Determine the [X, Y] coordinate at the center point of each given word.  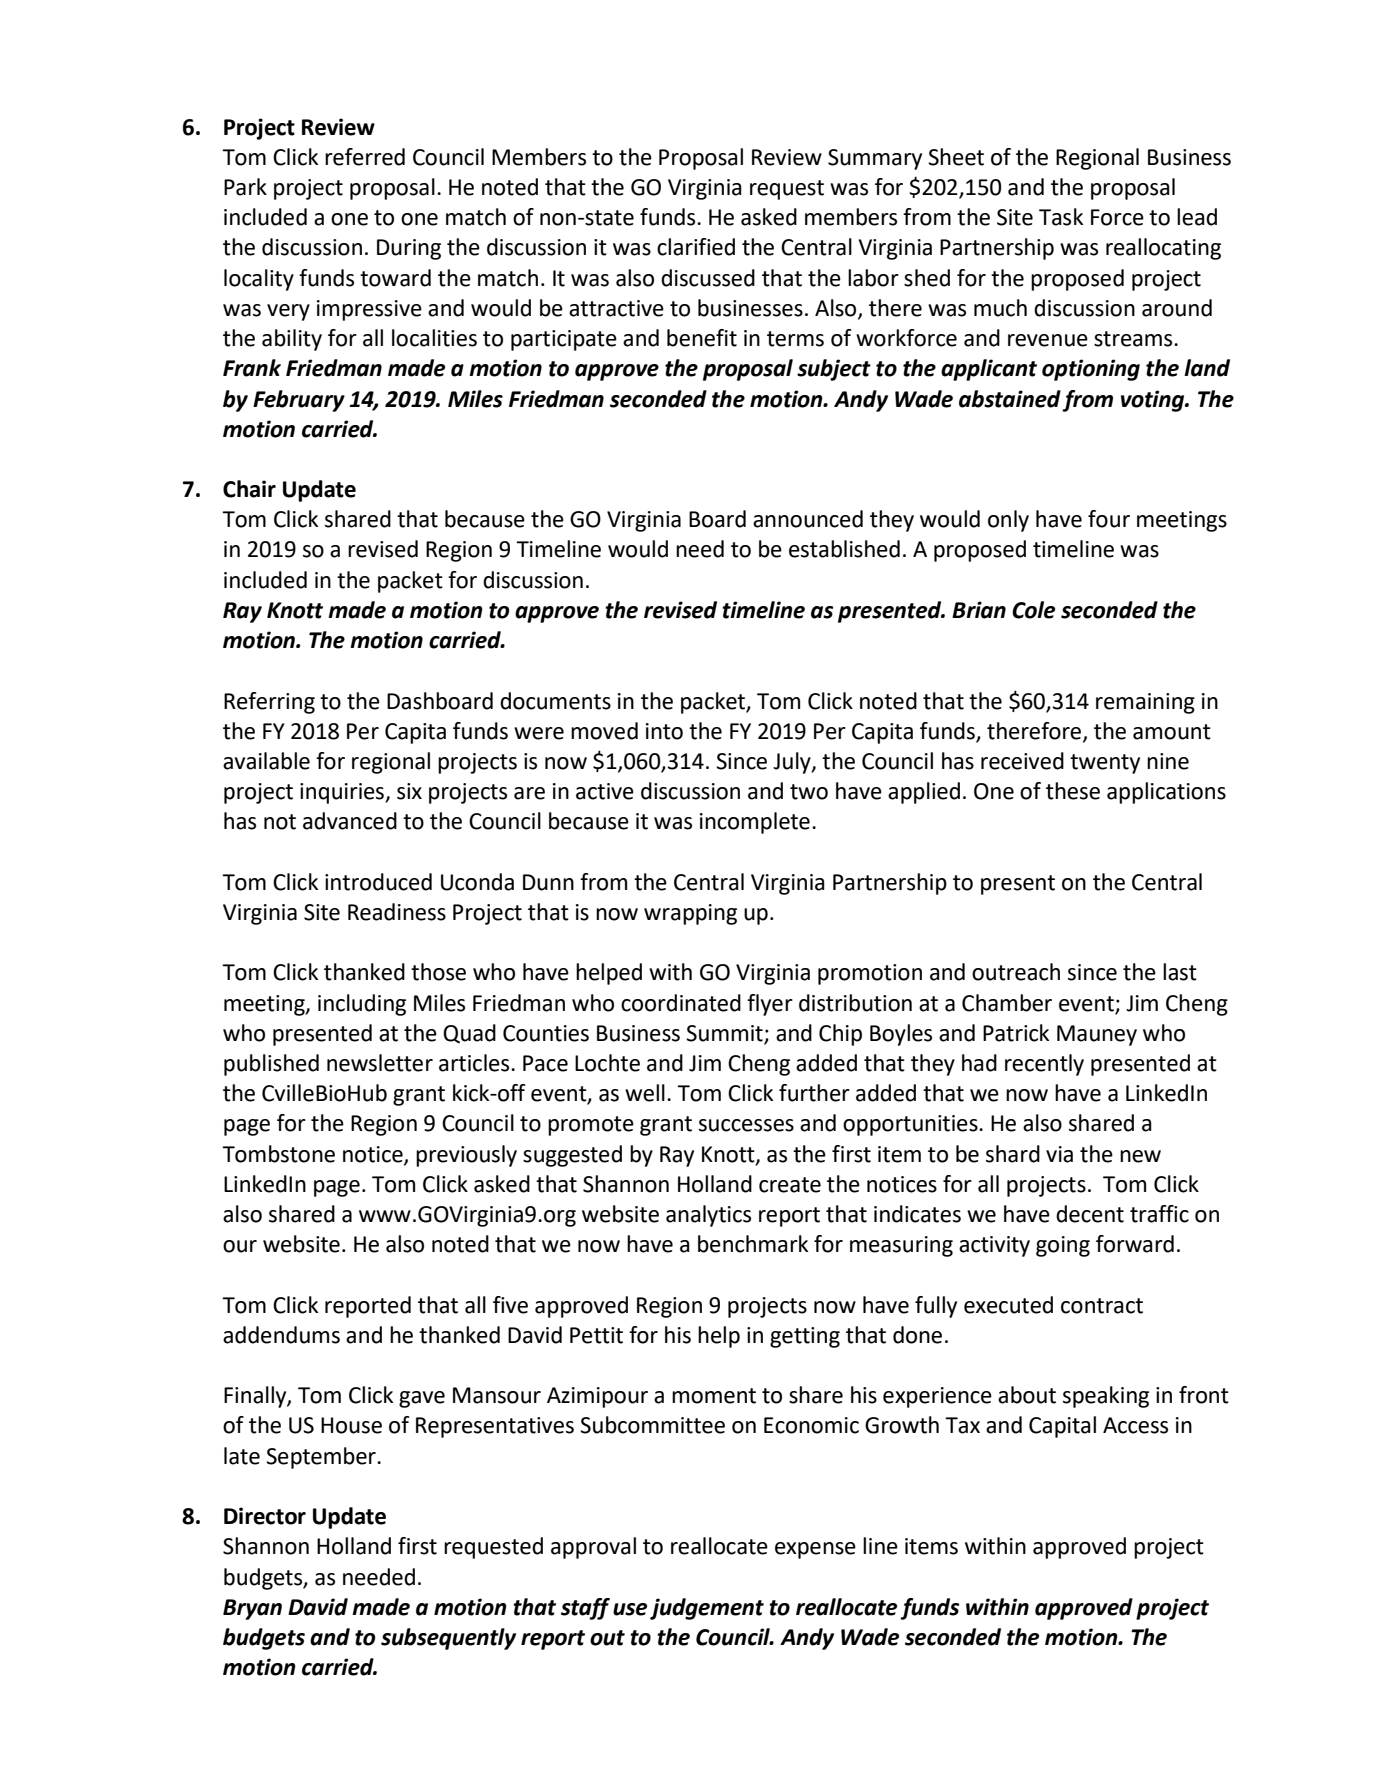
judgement [707, 1609]
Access [1135, 1425]
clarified [696, 247]
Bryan [252, 1609]
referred [365, 157]
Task [1061, 217]
